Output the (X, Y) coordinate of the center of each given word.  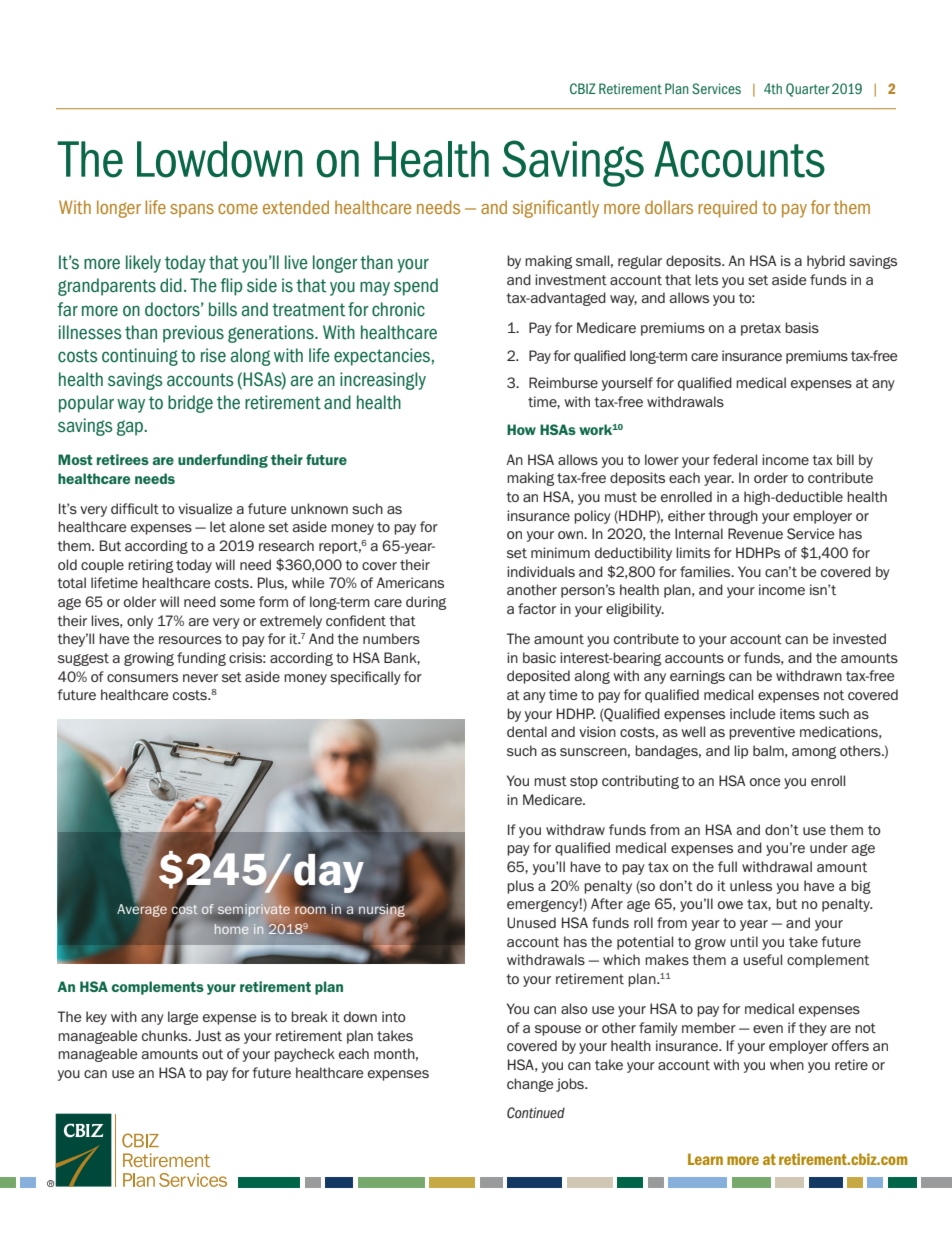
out (212, 1054)
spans (192, 210)
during (426, 603)
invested (859, 638)
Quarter (808, 90)
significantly (556, 209)
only (140, 622)
